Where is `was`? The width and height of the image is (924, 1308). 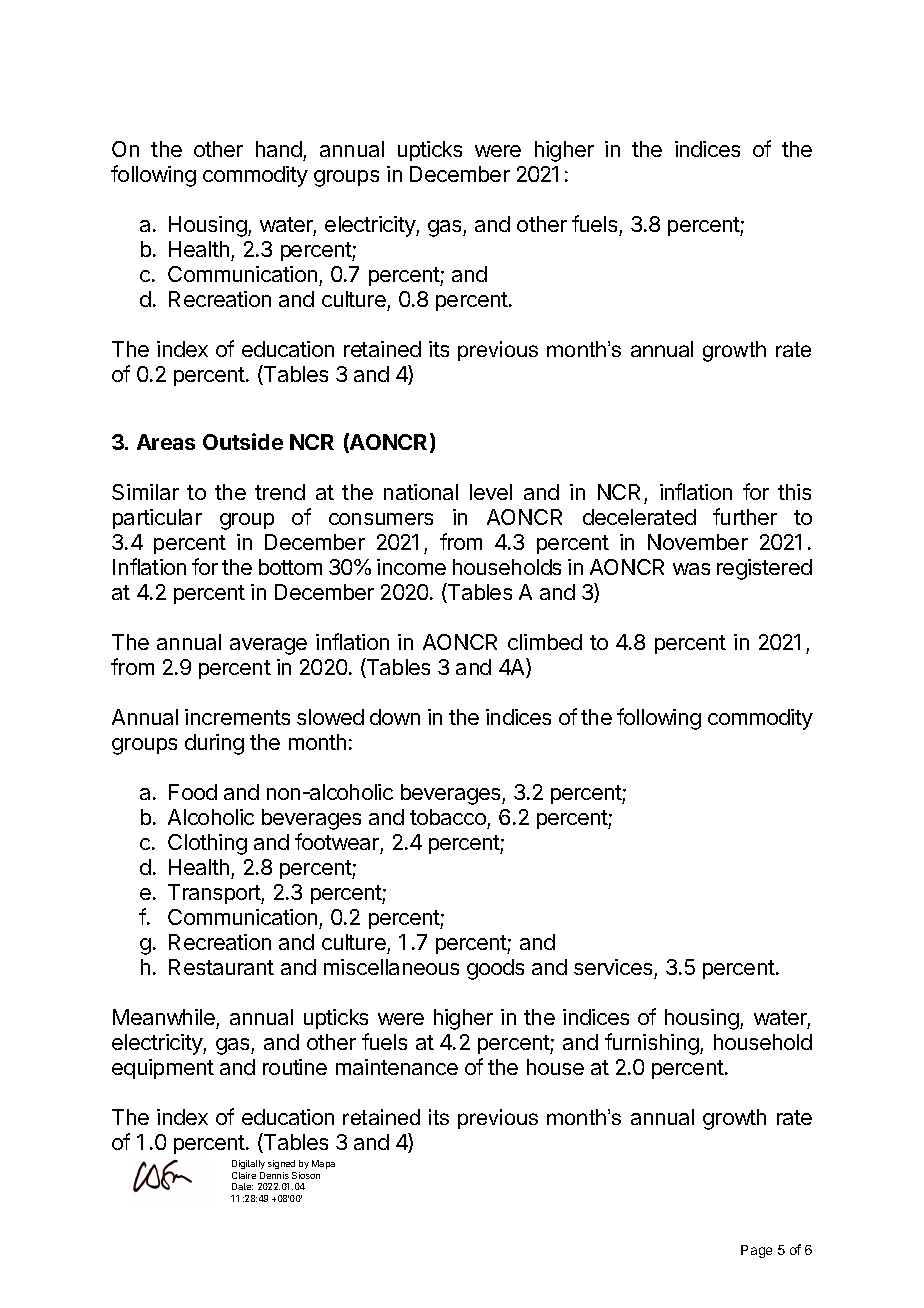
was is located at coordinates (691, 569).
